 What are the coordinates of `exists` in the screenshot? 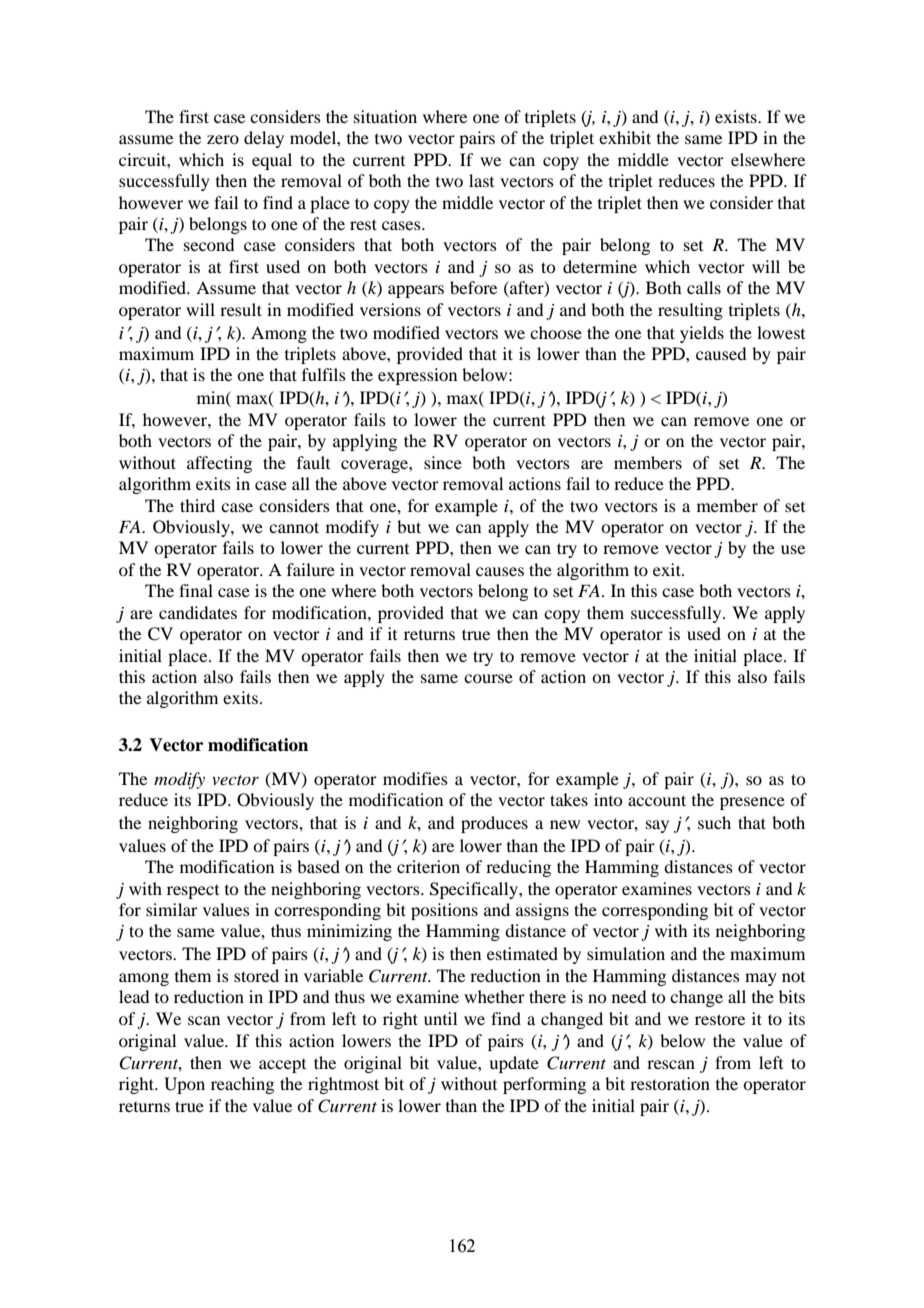 It's located at (737, 116).
